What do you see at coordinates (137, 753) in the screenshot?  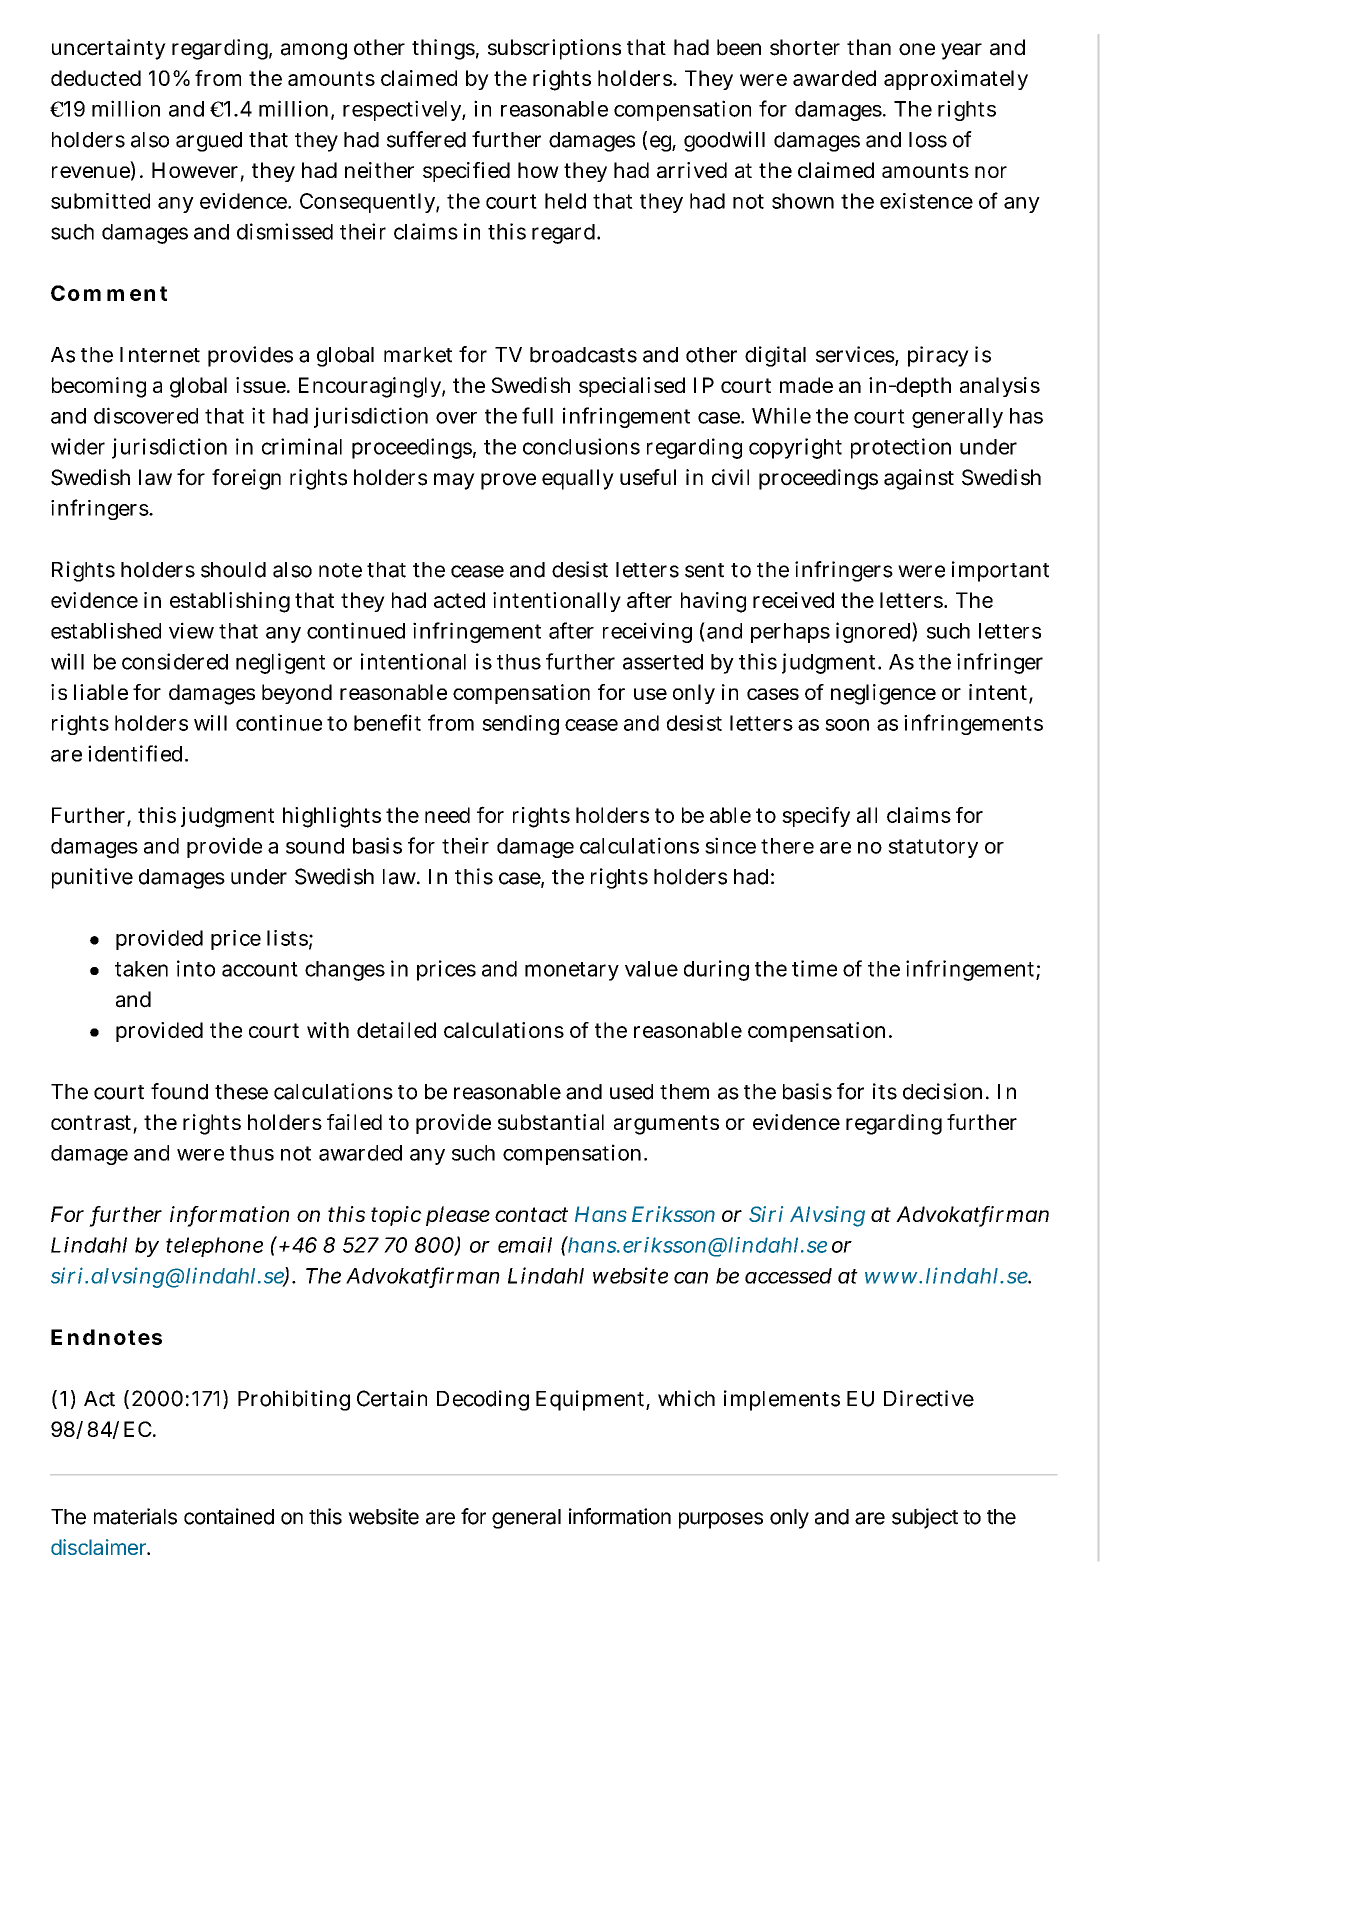 I see `identified` at bounding box center [137, 753].
